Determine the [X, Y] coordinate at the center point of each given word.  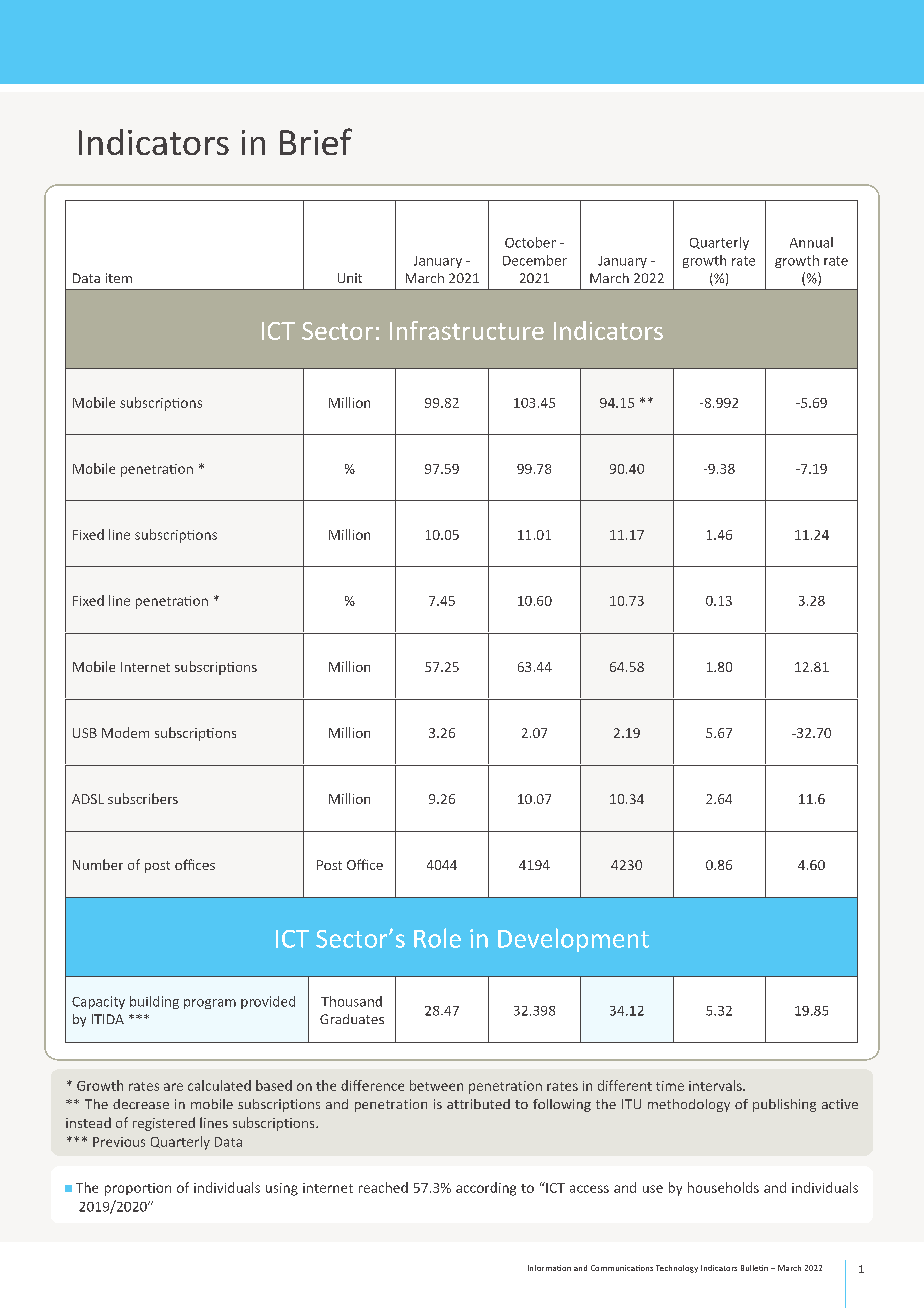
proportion [138, 1189]
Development [573, 940]
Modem [125, 732]
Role [437, 938]
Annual [811, 242]
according [486, 1189]
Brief [316, 141]
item [119, 278]
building [154, 1002]
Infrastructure [467, 330]
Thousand [351, 1001]
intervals [716, 1085]
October [530, 242]
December [535, 260]
